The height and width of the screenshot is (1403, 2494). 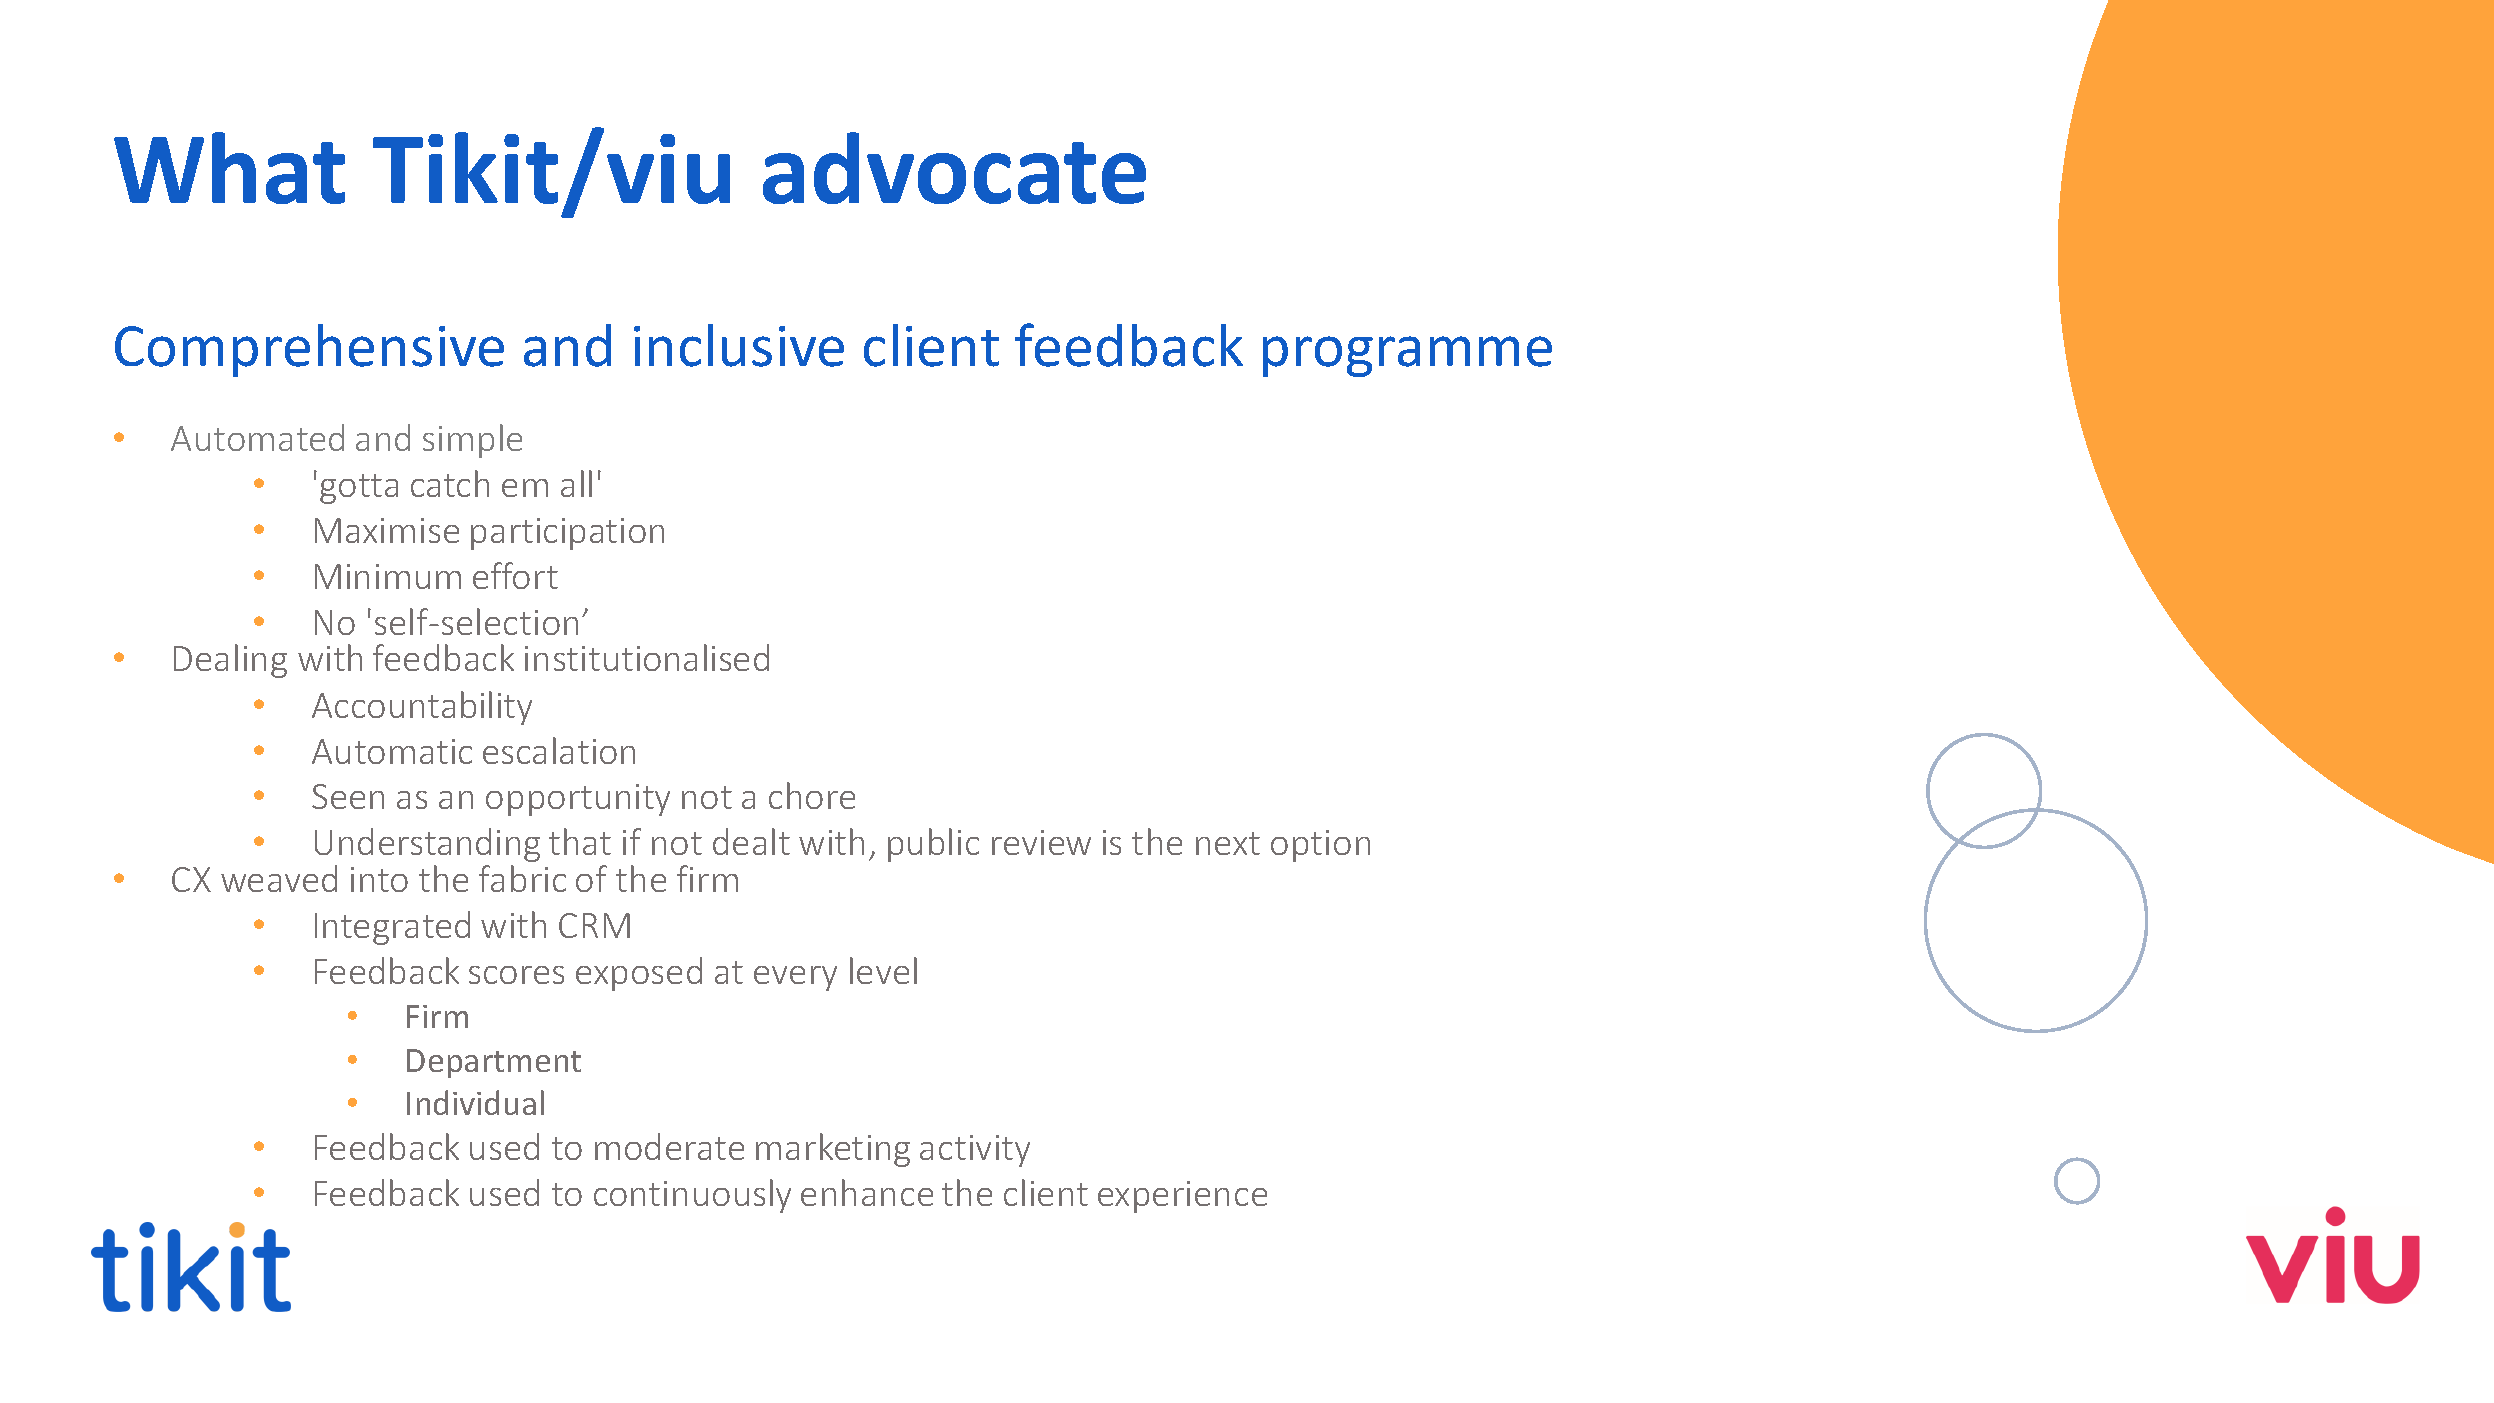 I want to click on next, so click(x=1228, y=843).
